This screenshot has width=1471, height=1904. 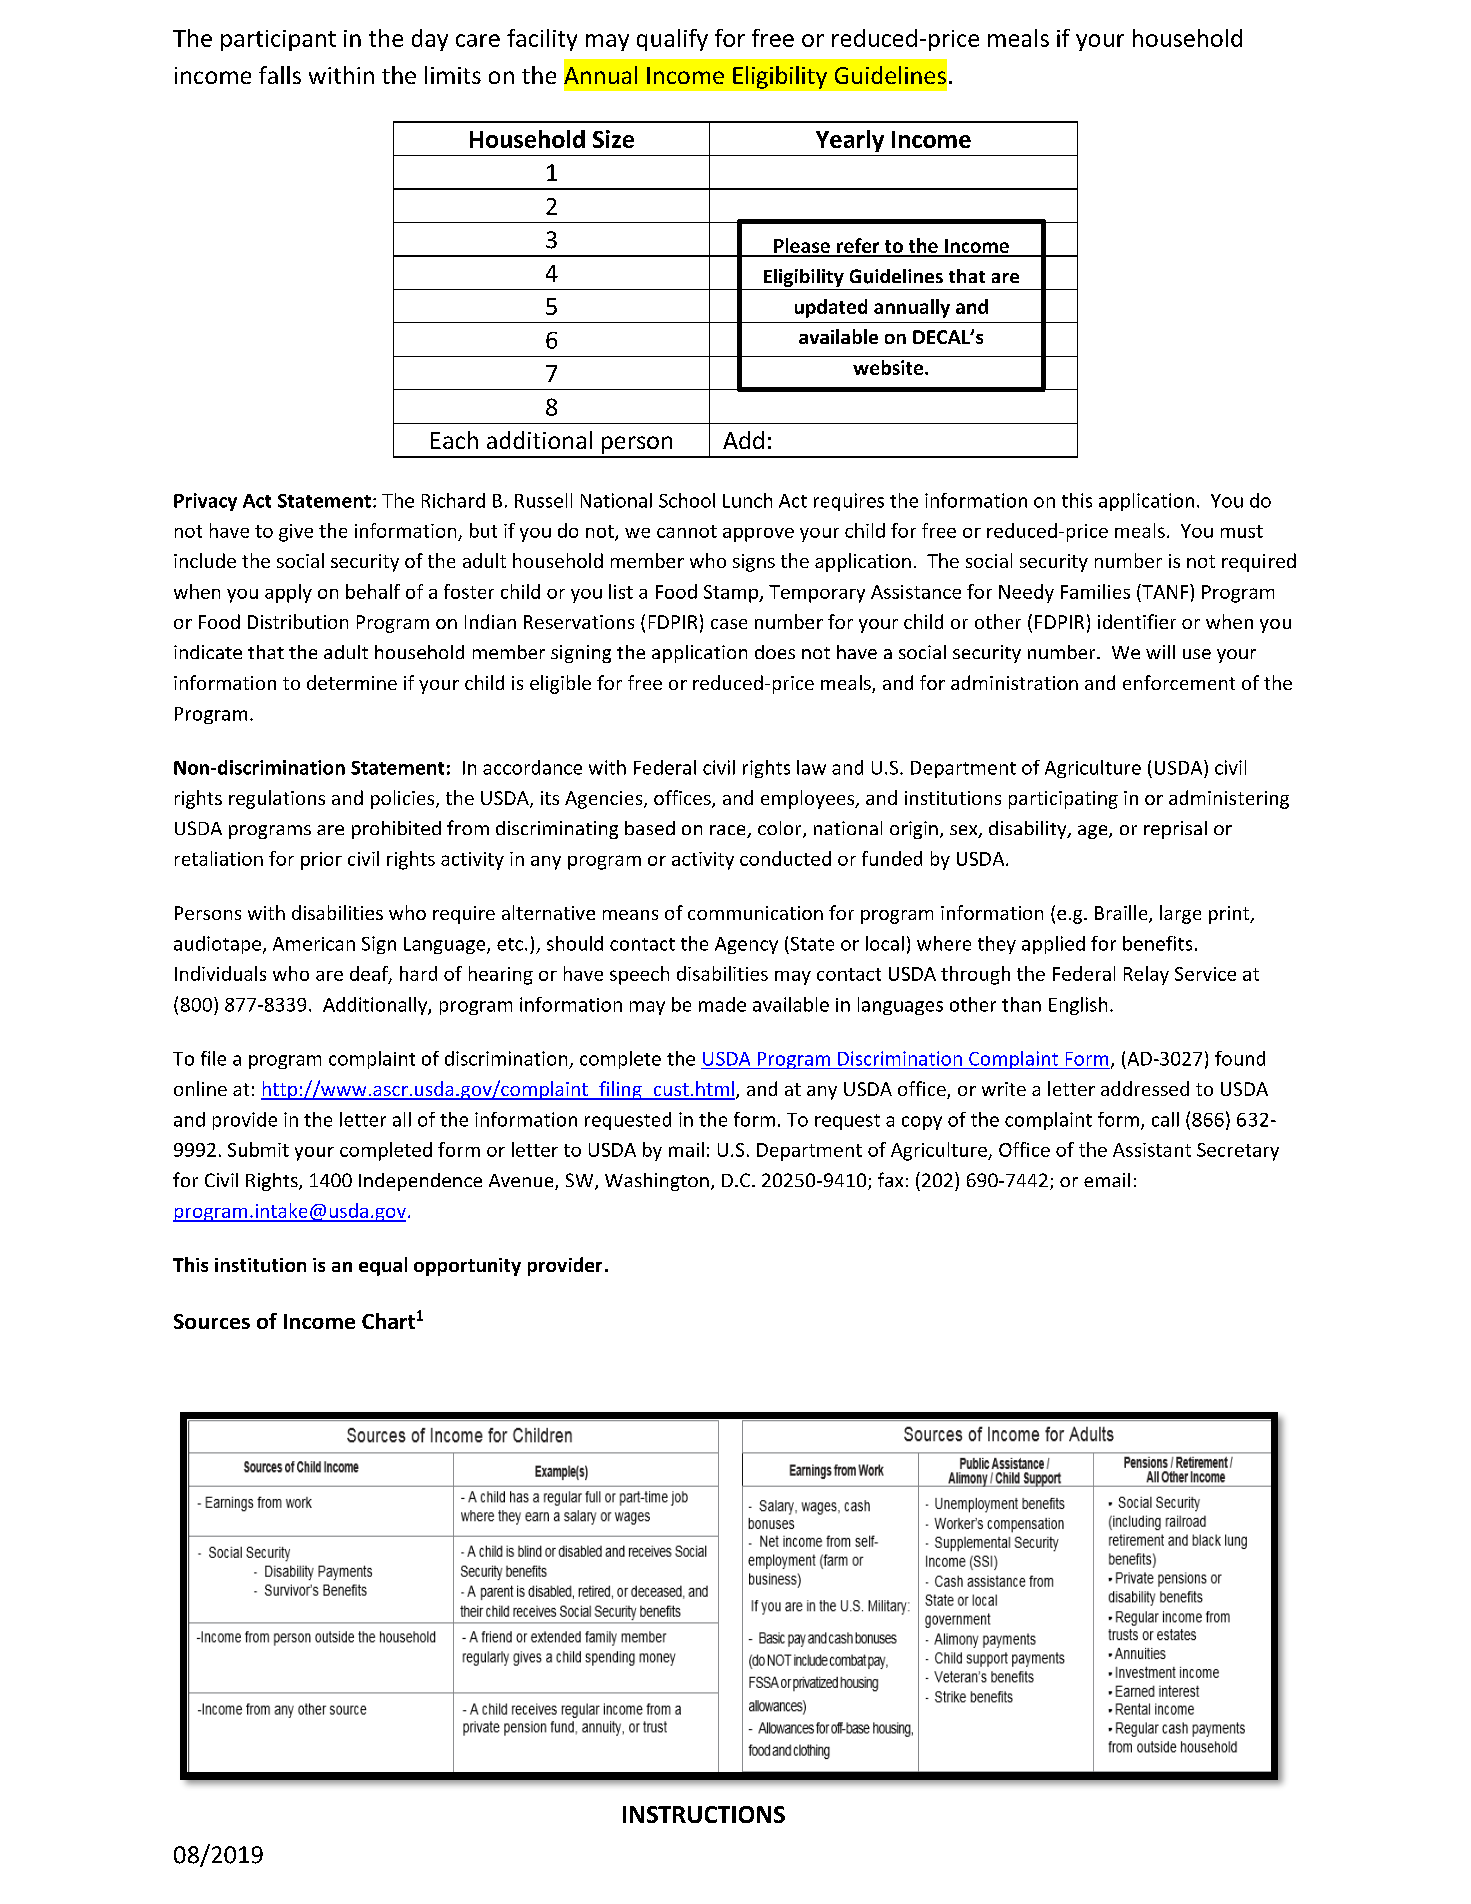 I want to click on qualify, so click(x=672, y=40).
